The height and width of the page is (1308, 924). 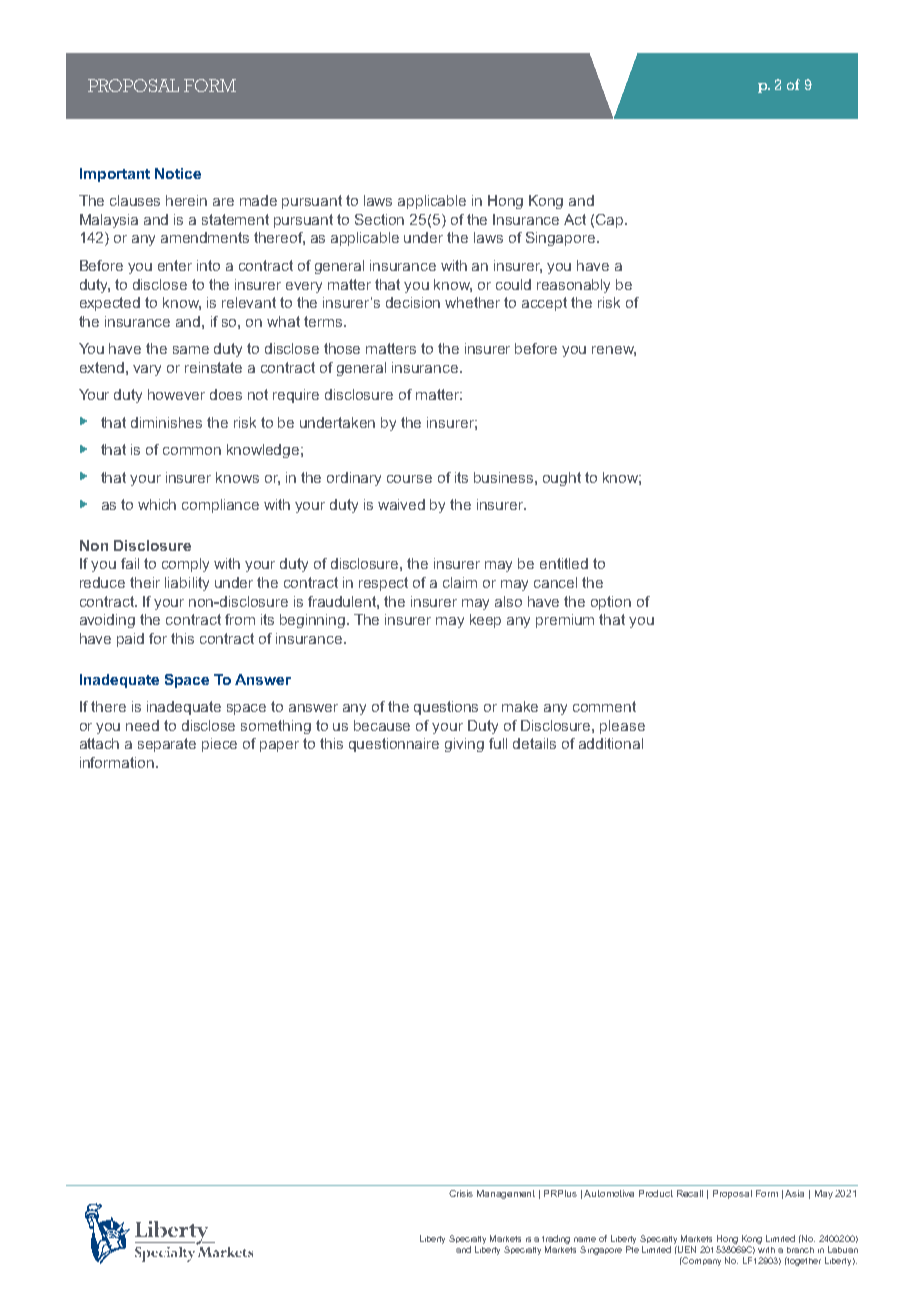 What do you see at coordinates (379, 219) in the page?
I see `Section` at bounding box center [379, 219].
